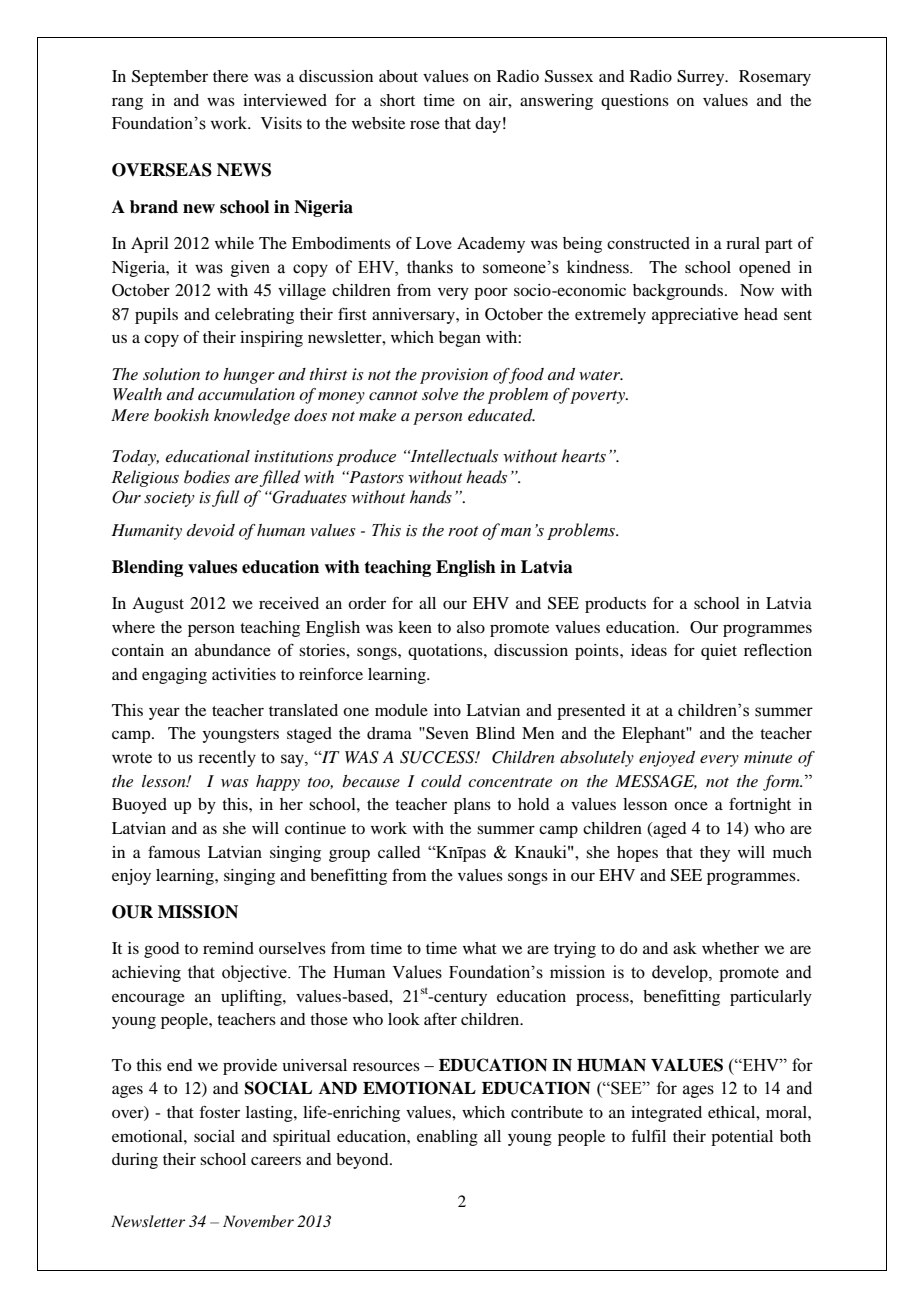 The width and height of the page is (924, 1308). What do you see at coordinates (447, 1138) in the page?
I see `enabling` at bounding box center [447, 1138].
